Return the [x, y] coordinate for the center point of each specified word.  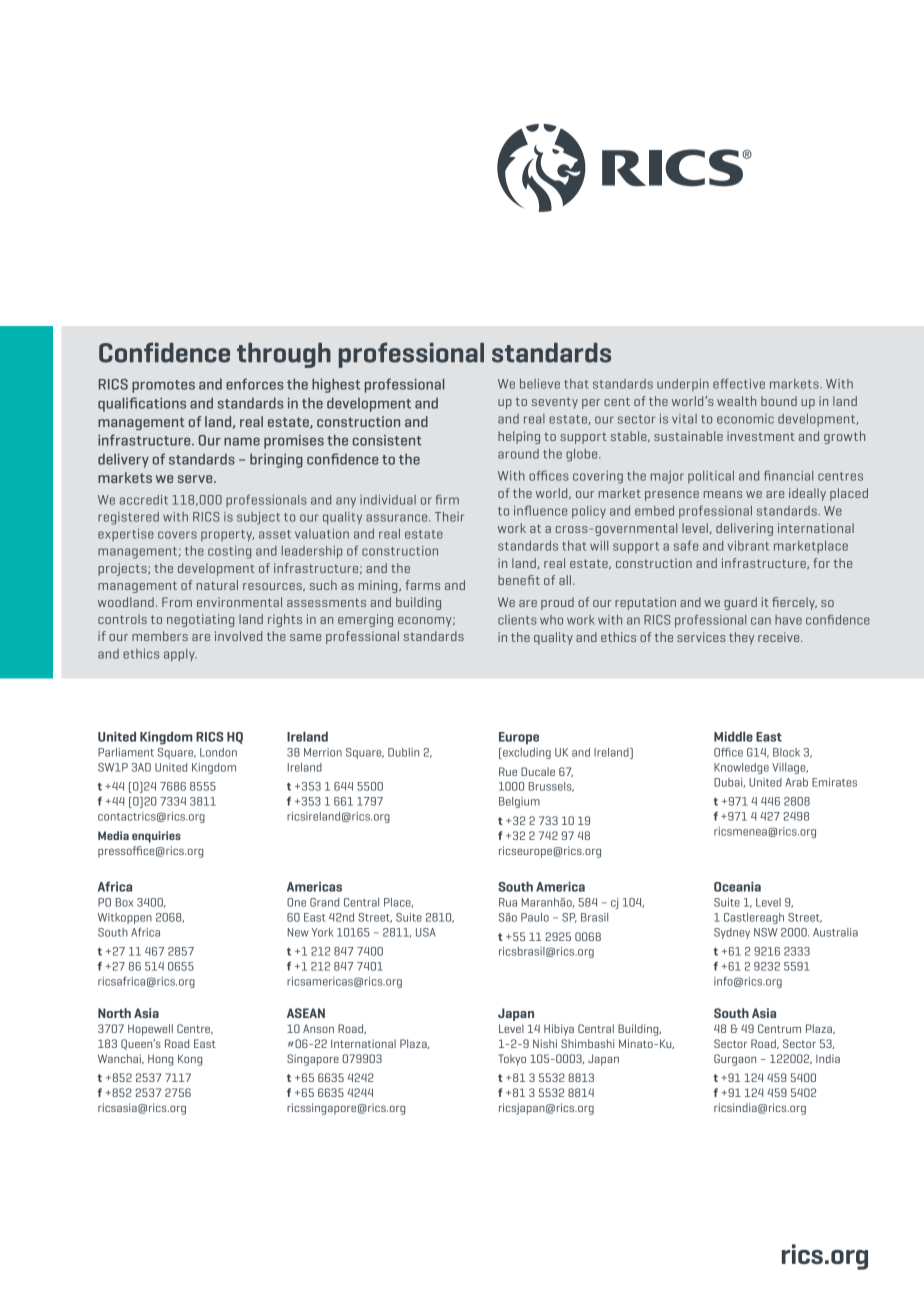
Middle [733, 736]
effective [739, 383]
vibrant [748, 546]
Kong [190, 1060]
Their [449, 517]
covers [177, 535]
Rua [508, 902]
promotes [163, 386]
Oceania [737, 886]
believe [540, 384]
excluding [526, 753]
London [218, 752]
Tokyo [512, 1060]
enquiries [156, 837]
